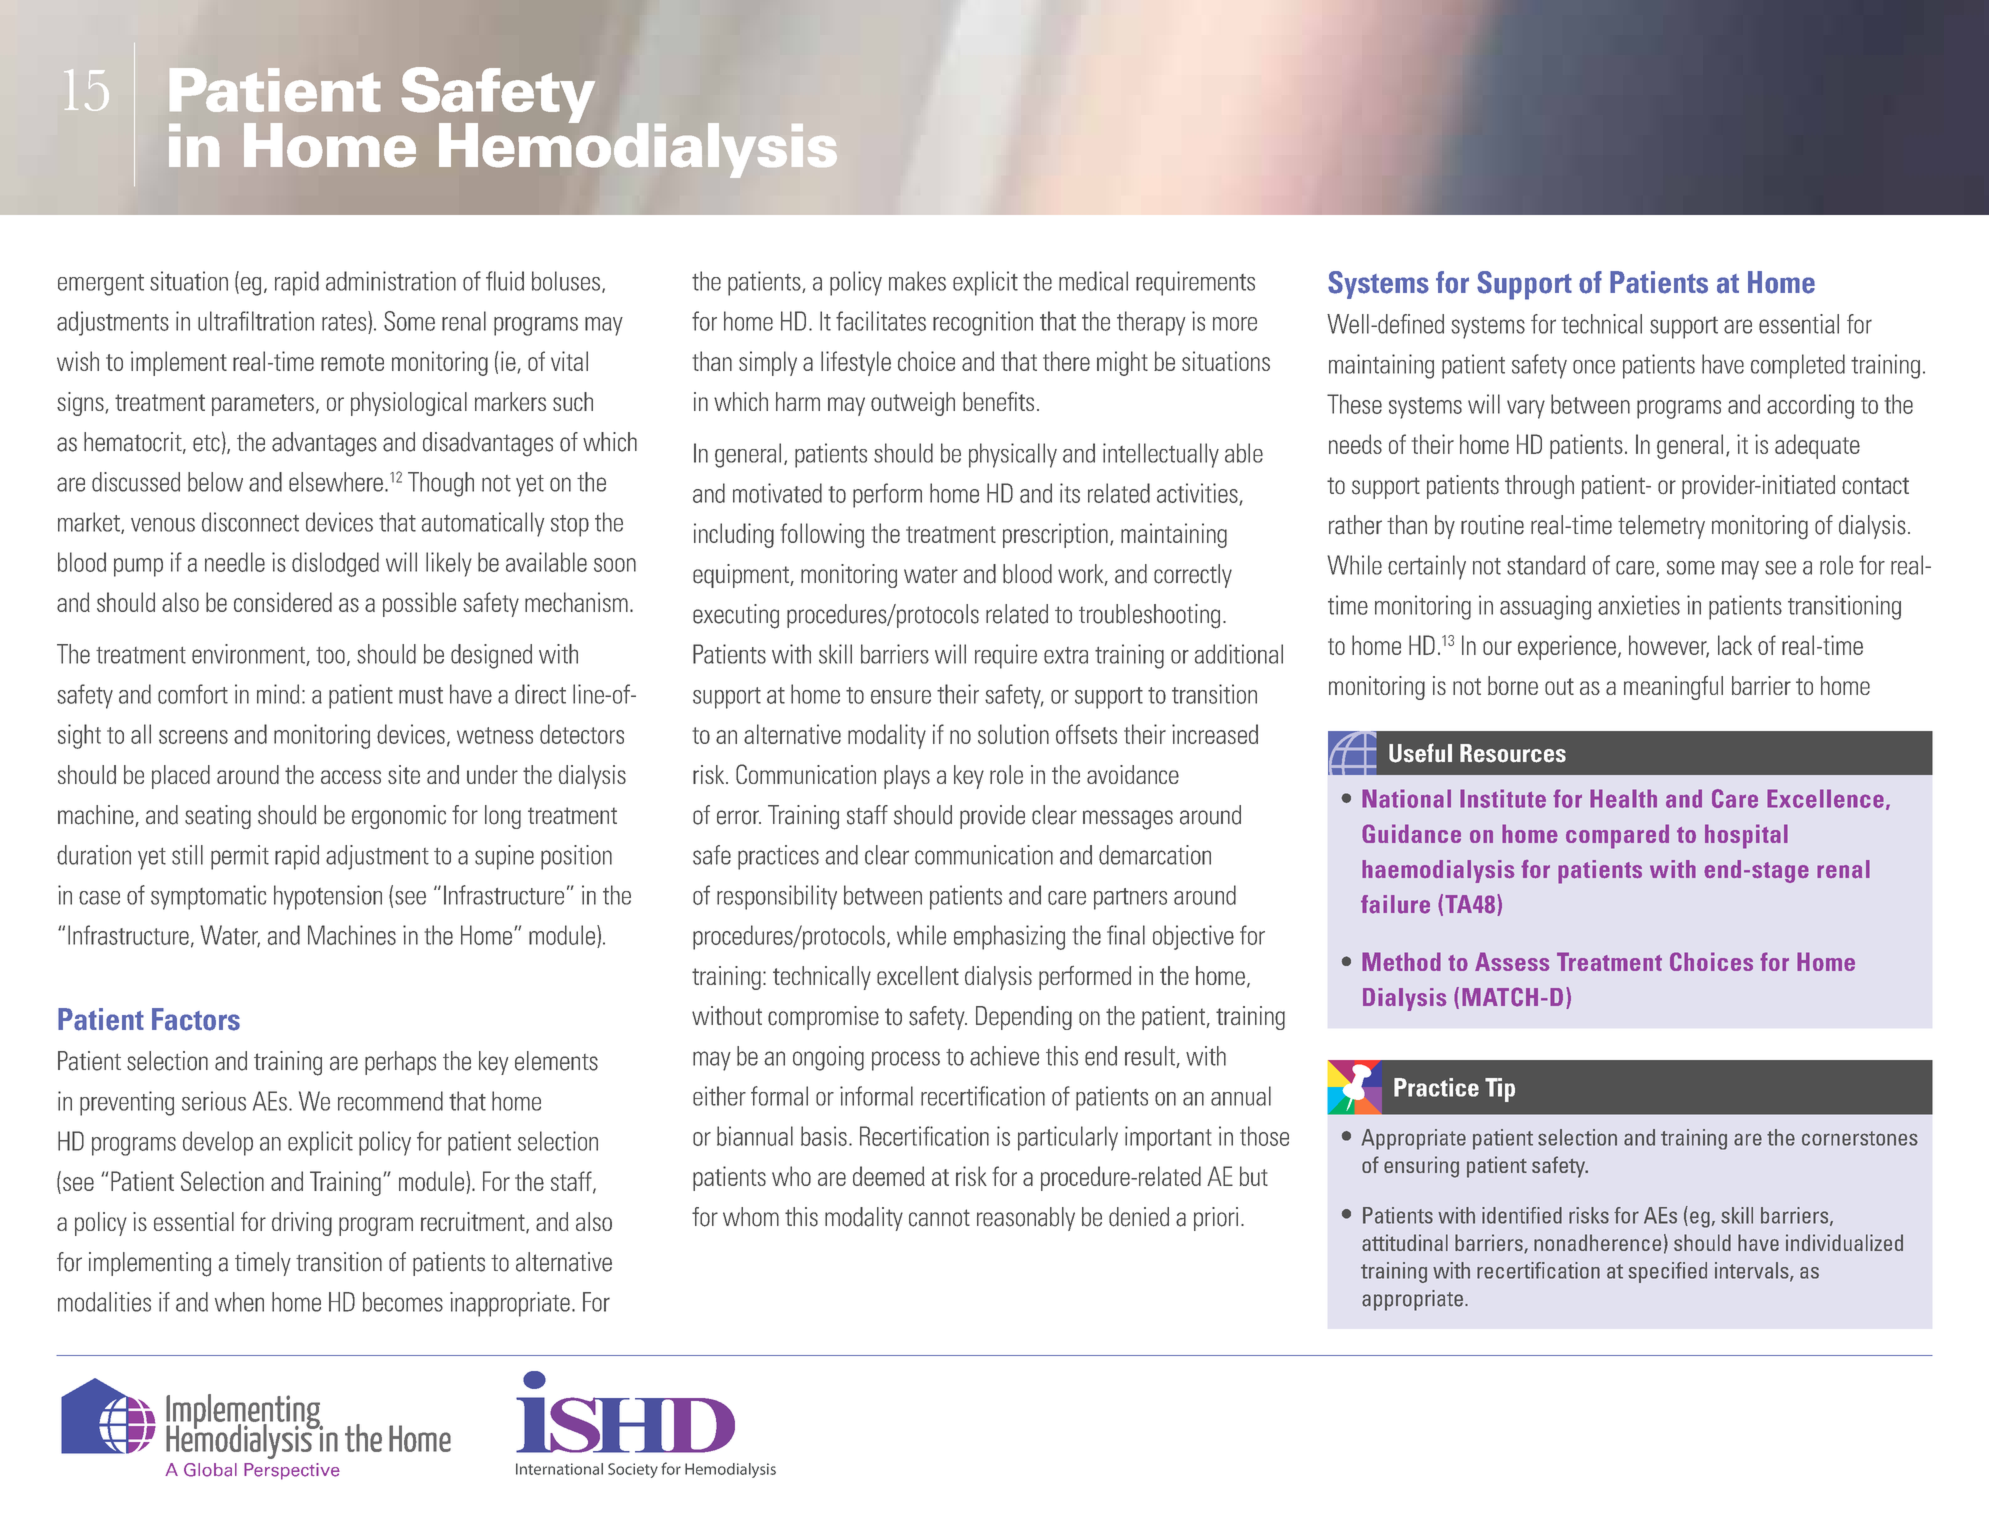 The width and height of the page is (1989, 1537). I want to click on hypotension, so click(328, 897).
